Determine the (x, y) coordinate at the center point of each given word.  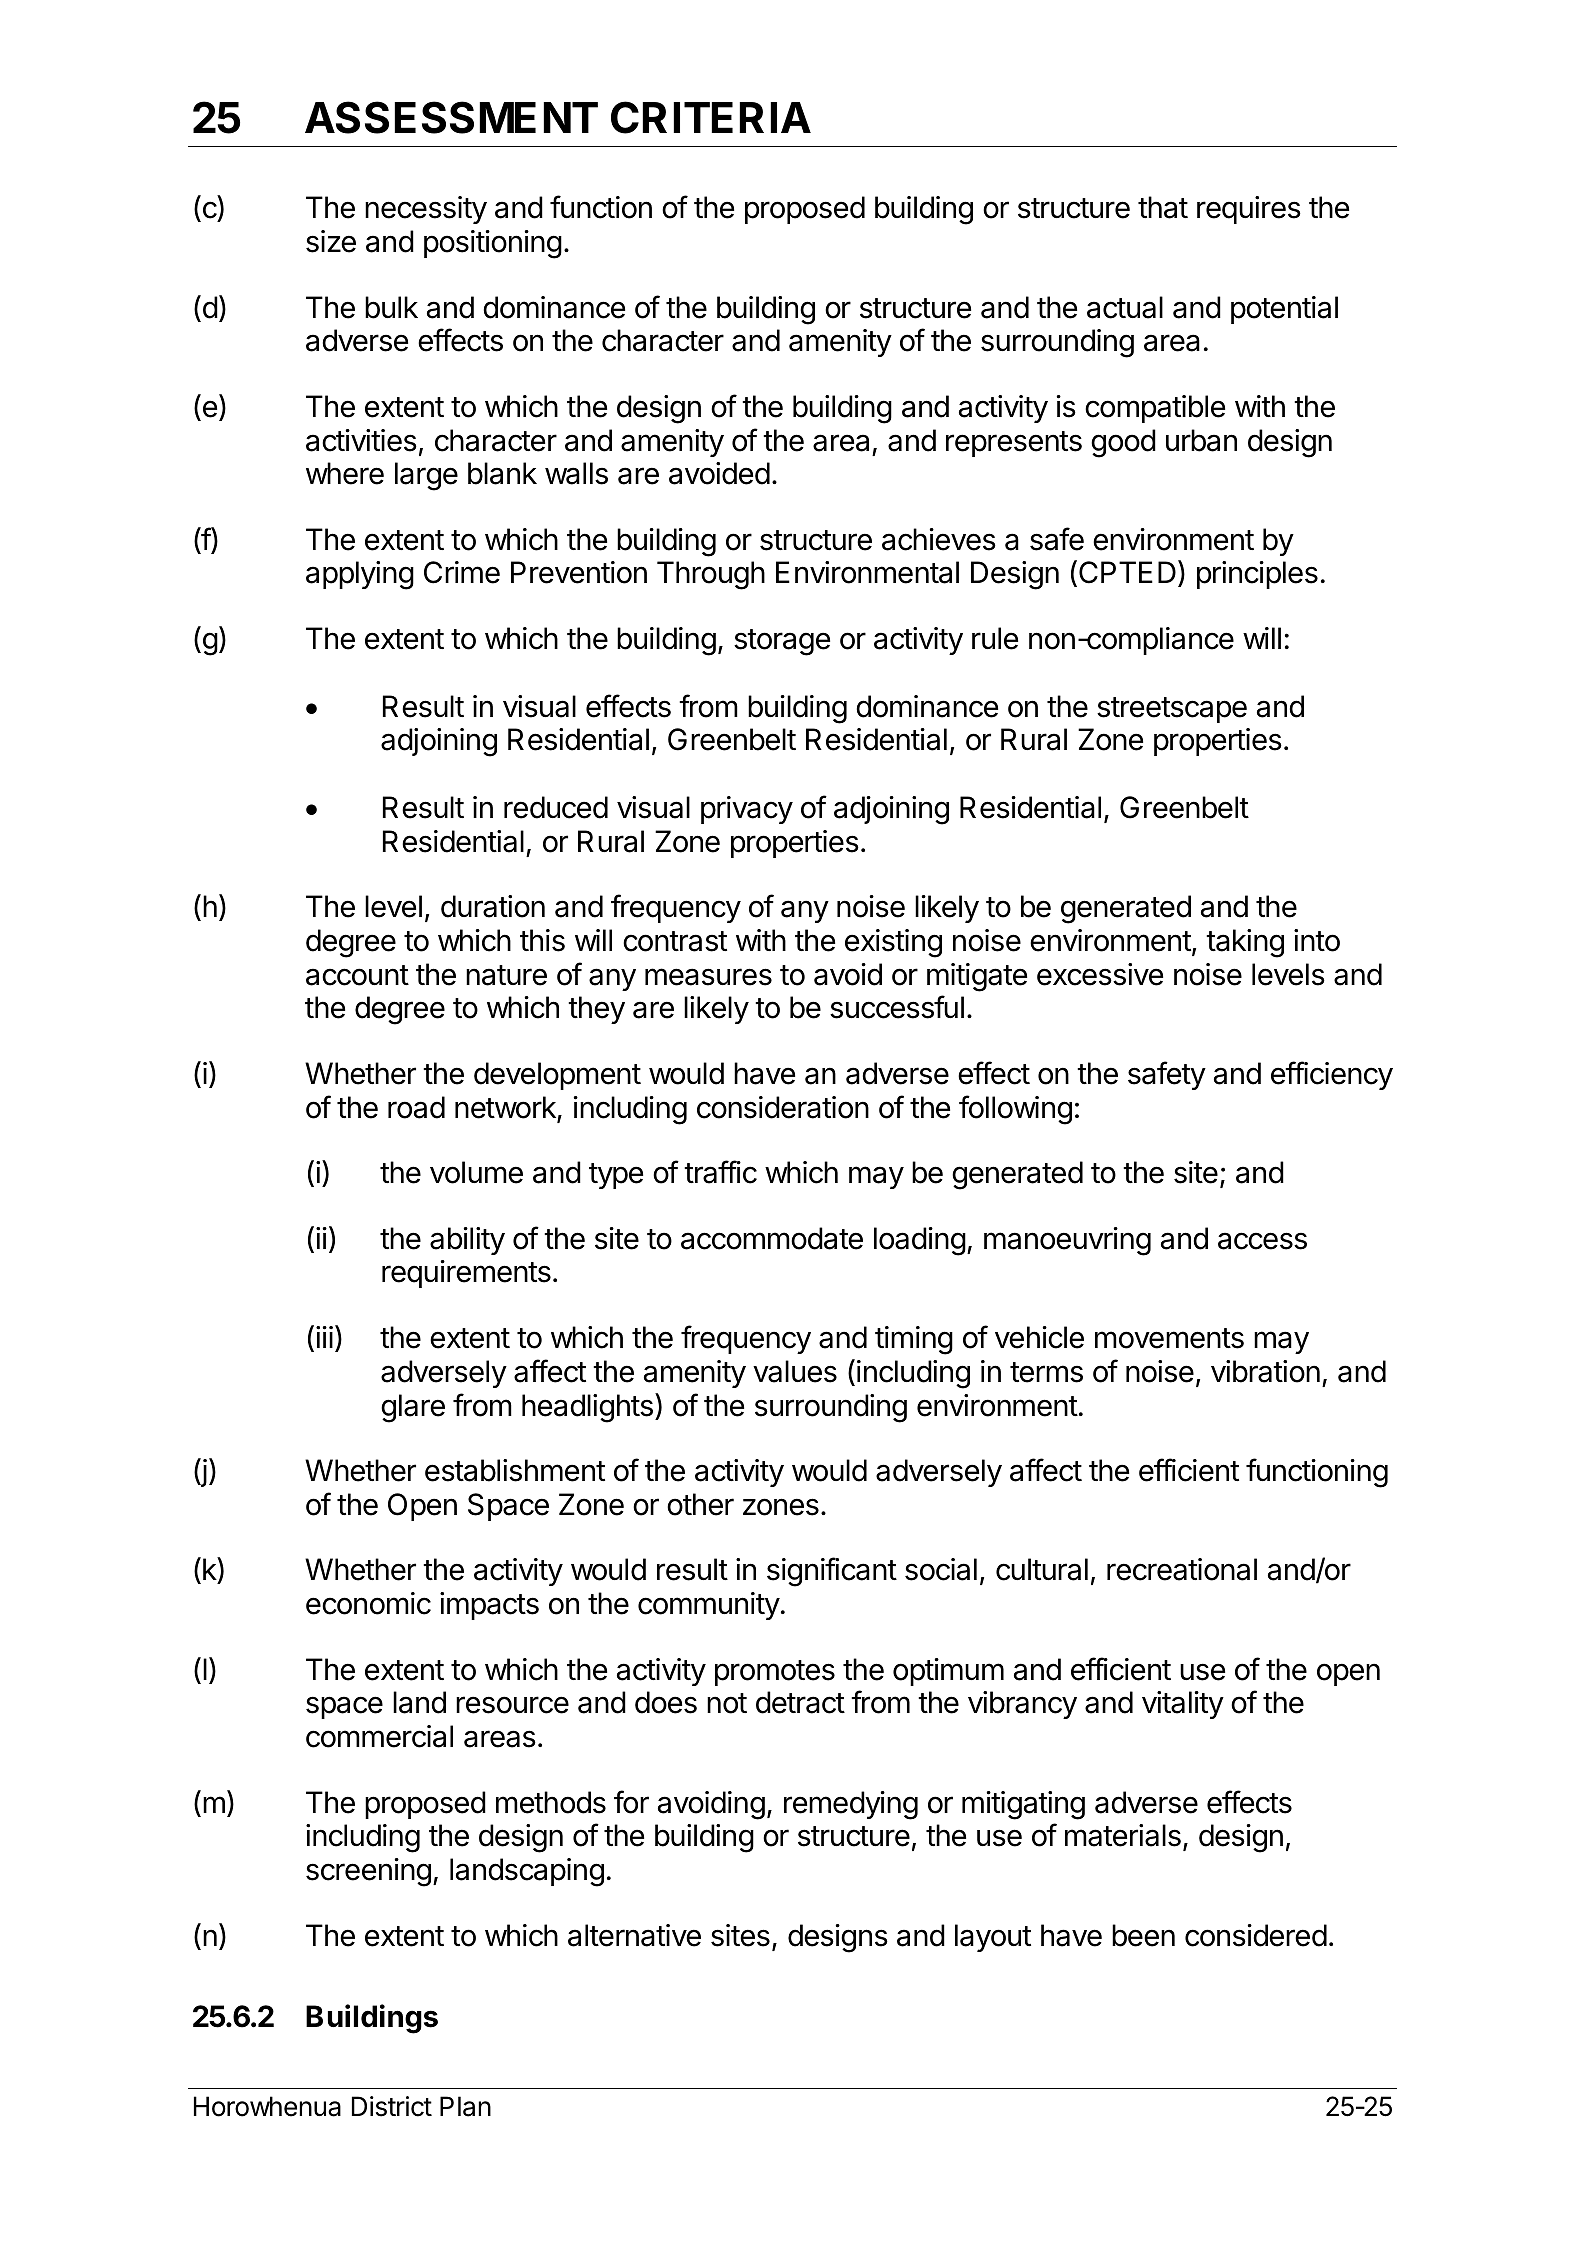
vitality (1183, 1705)
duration (493, 906)
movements (1169, 1338)
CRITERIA (711, 117)
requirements (466, 1274)
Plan (465, 2106)
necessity (426, 210)
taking (1245, 943)
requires (1249, 210)
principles (1257, 575)
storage (782, 642)
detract (800, 1702)
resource (512, 1705)
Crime (462, 572)
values (795, 1371)
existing (893, 943)
